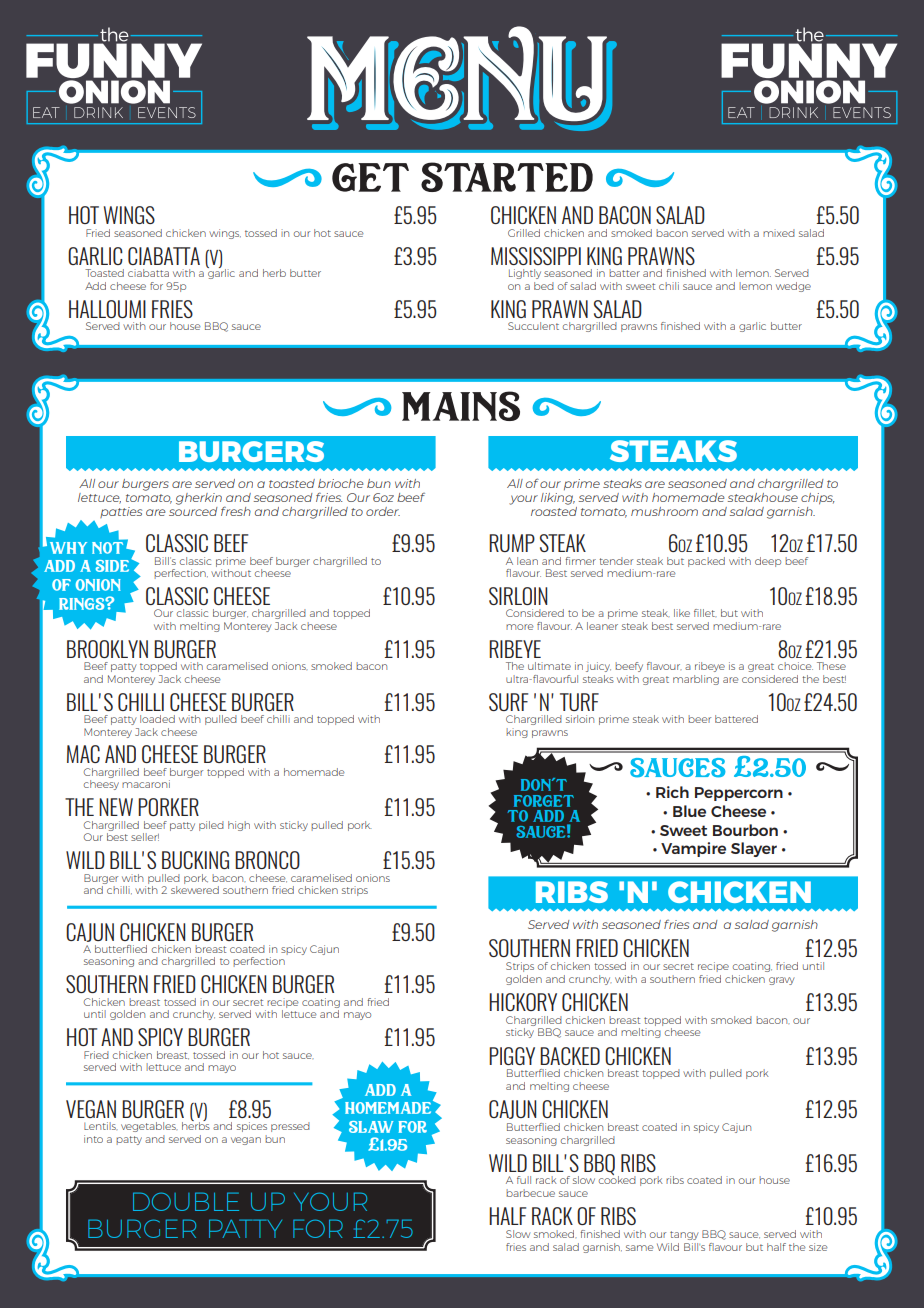 The width and height of the screenshot is (924, 1308). I want to click on MISSISSIPPI, so click(536, 256).
